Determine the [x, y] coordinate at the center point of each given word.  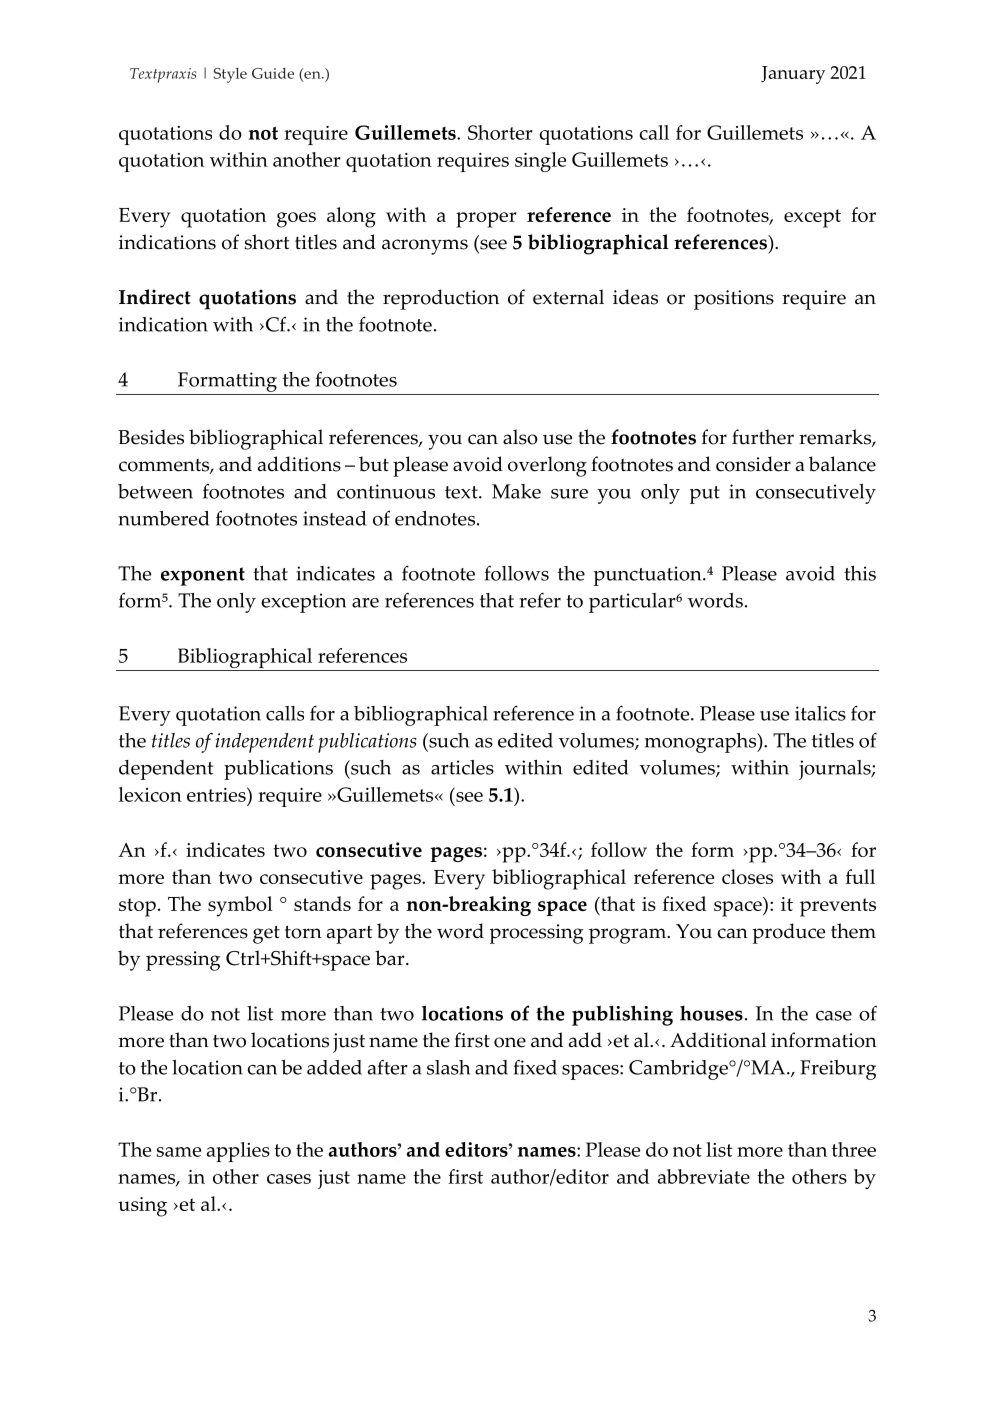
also [520, 437]
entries [217, 794]
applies [238, 1152]
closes [747, 876]
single [540, 162]
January [793, 75]
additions [299, 464]
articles [462, 767]
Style [230, 75]
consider [753, 464]
